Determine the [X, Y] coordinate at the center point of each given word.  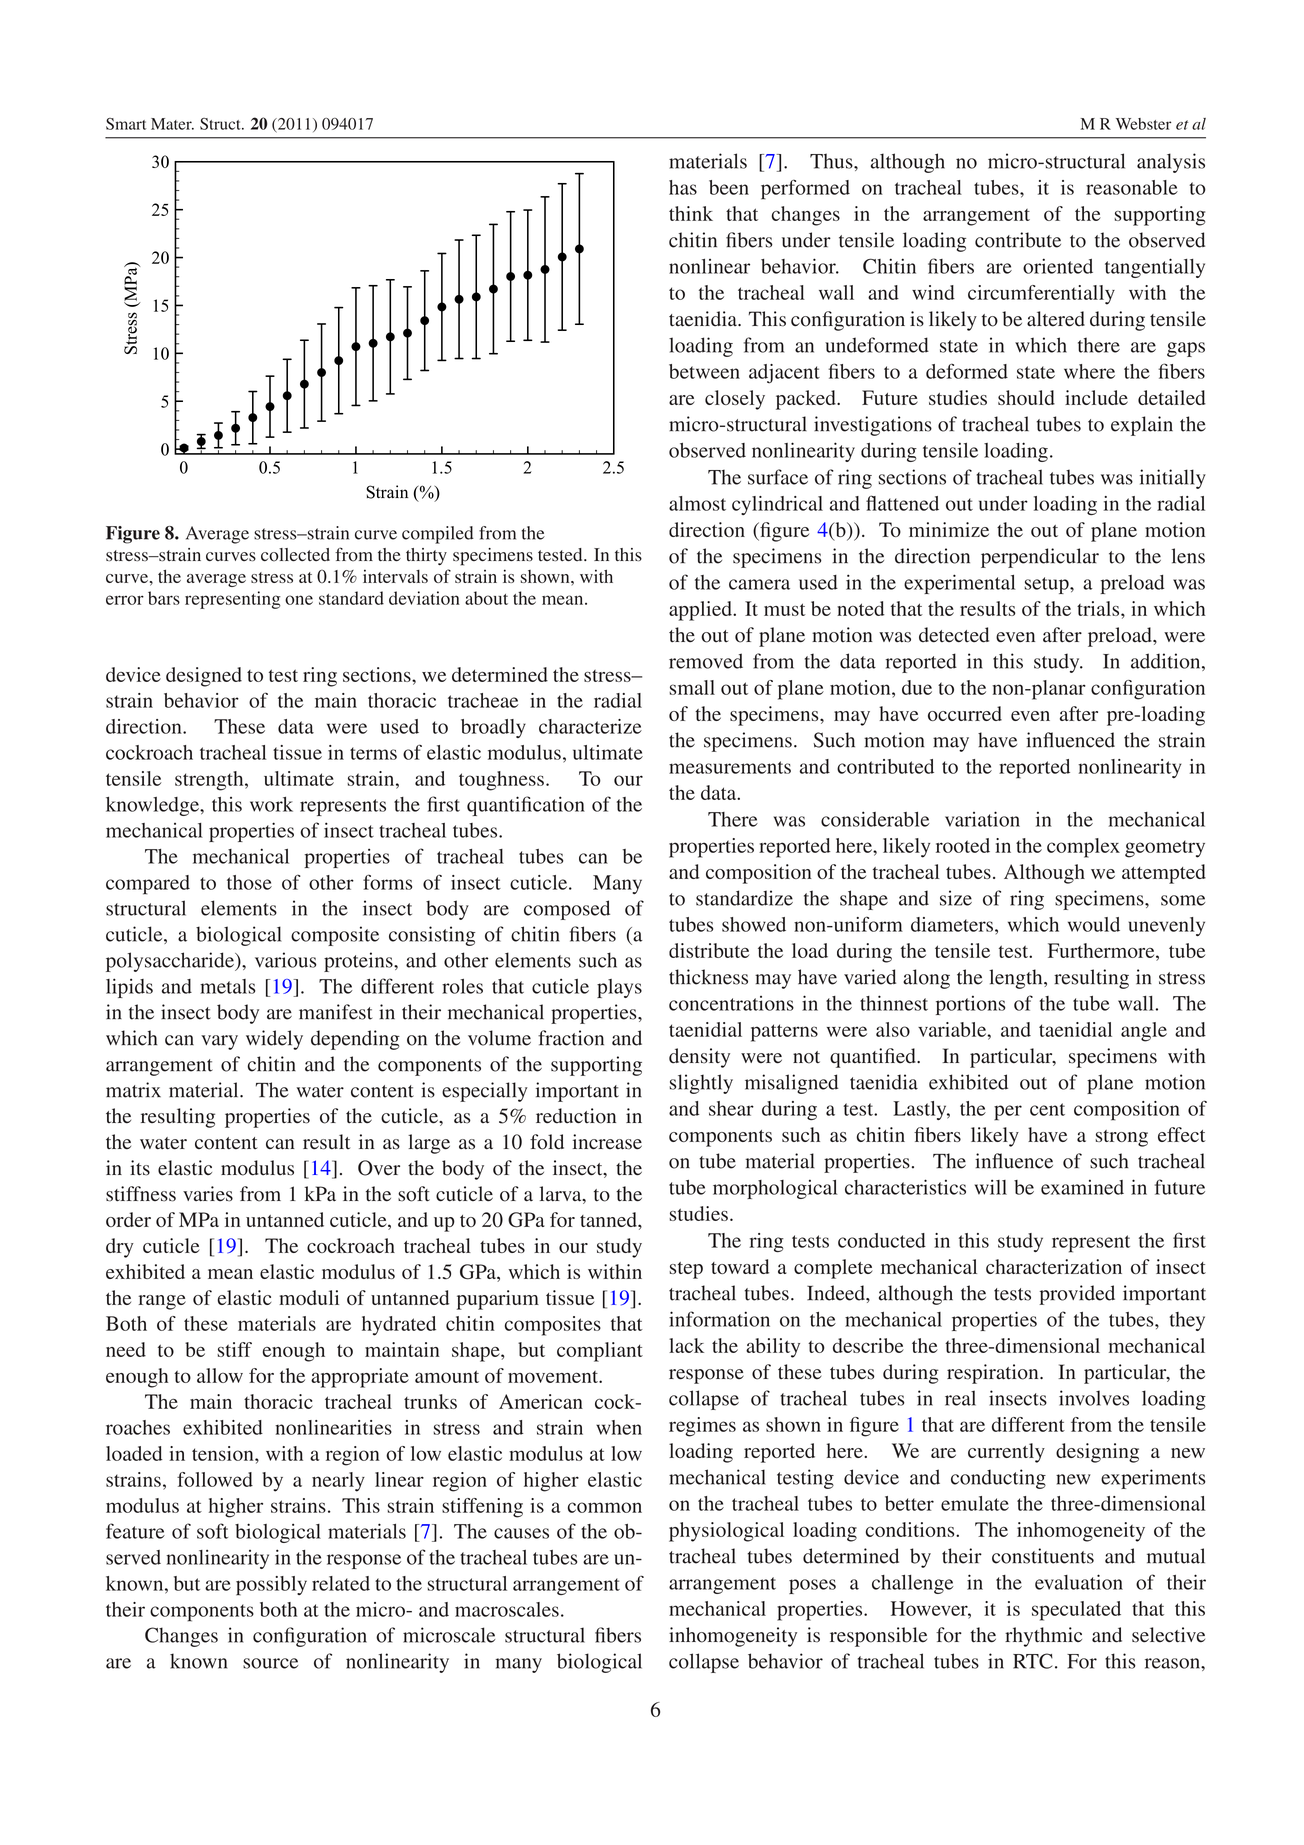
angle [1144, 1032]
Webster [1143, 124]
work [271, 804]
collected [295, 555]
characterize [590, 726]
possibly [271, 1586]
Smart [126, 124]
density [699, 1058]
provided [1077, 1295]
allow [220, 1375]
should [1026, 397]
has [683, 187]
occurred [965, 713]
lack [686, 1345]
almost [697, 503]
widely [274, 1040]
